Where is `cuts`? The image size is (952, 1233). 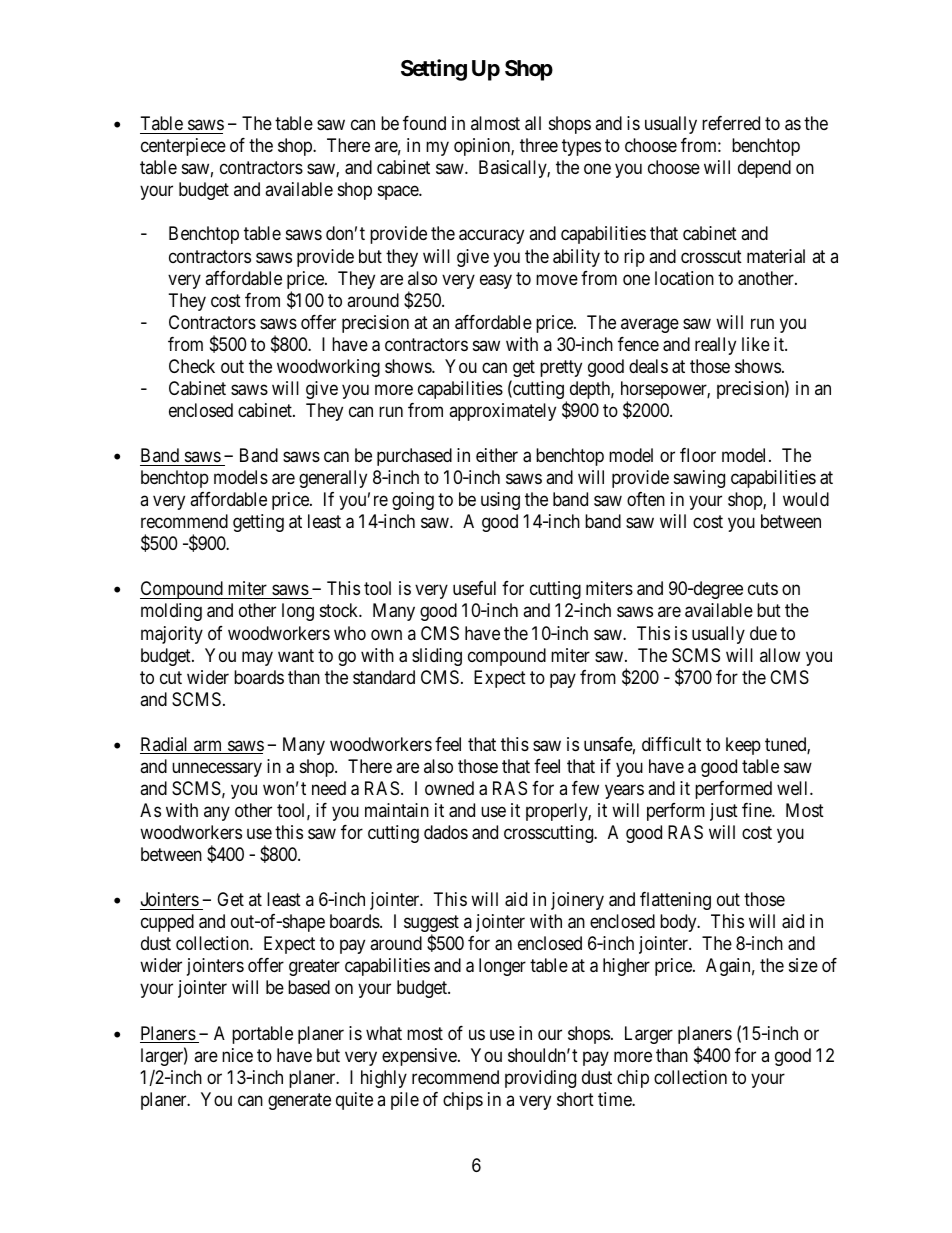 cuts is located at coordinates (763, 589).
